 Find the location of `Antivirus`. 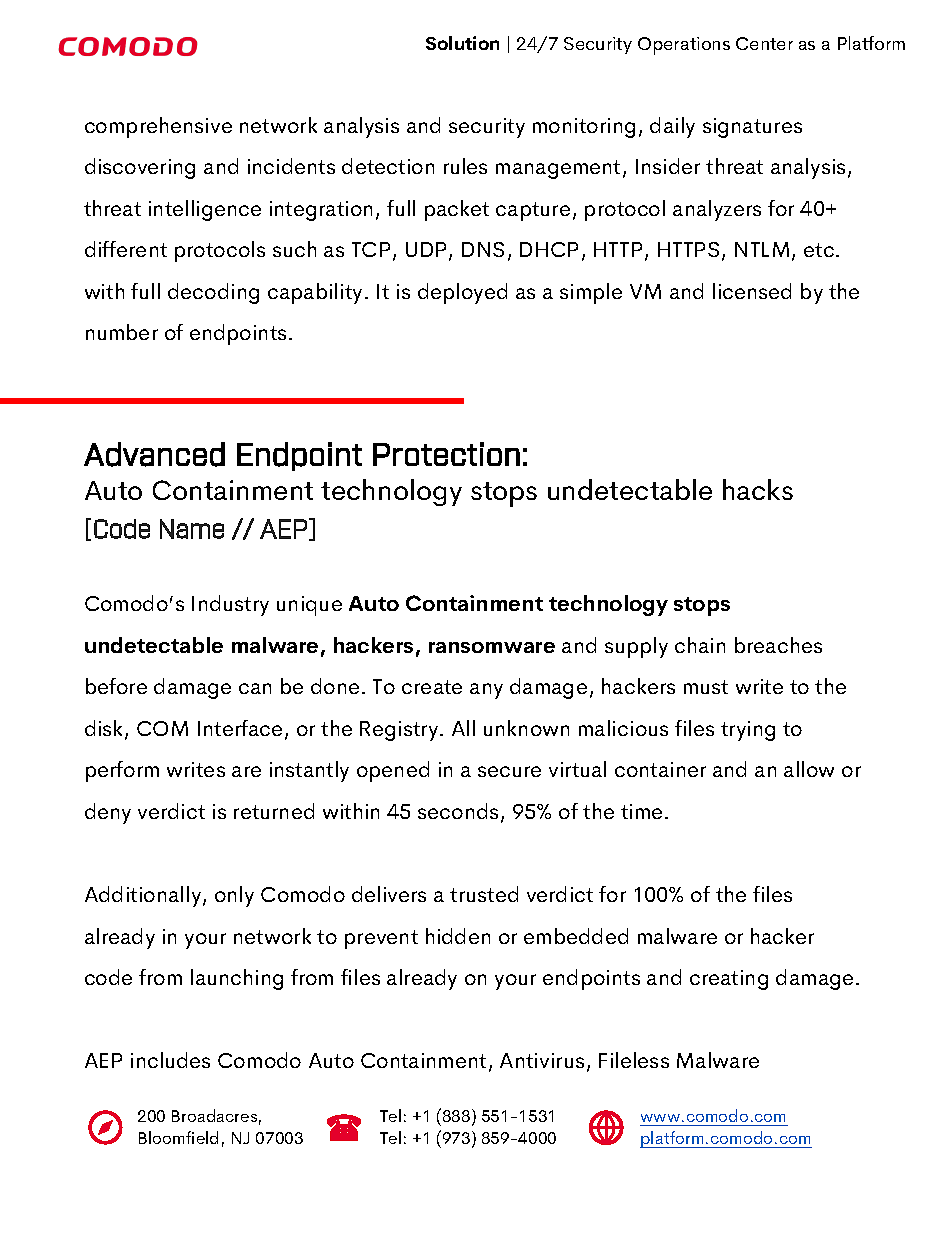

Antivirus is located at coordinates (542, 1060).
